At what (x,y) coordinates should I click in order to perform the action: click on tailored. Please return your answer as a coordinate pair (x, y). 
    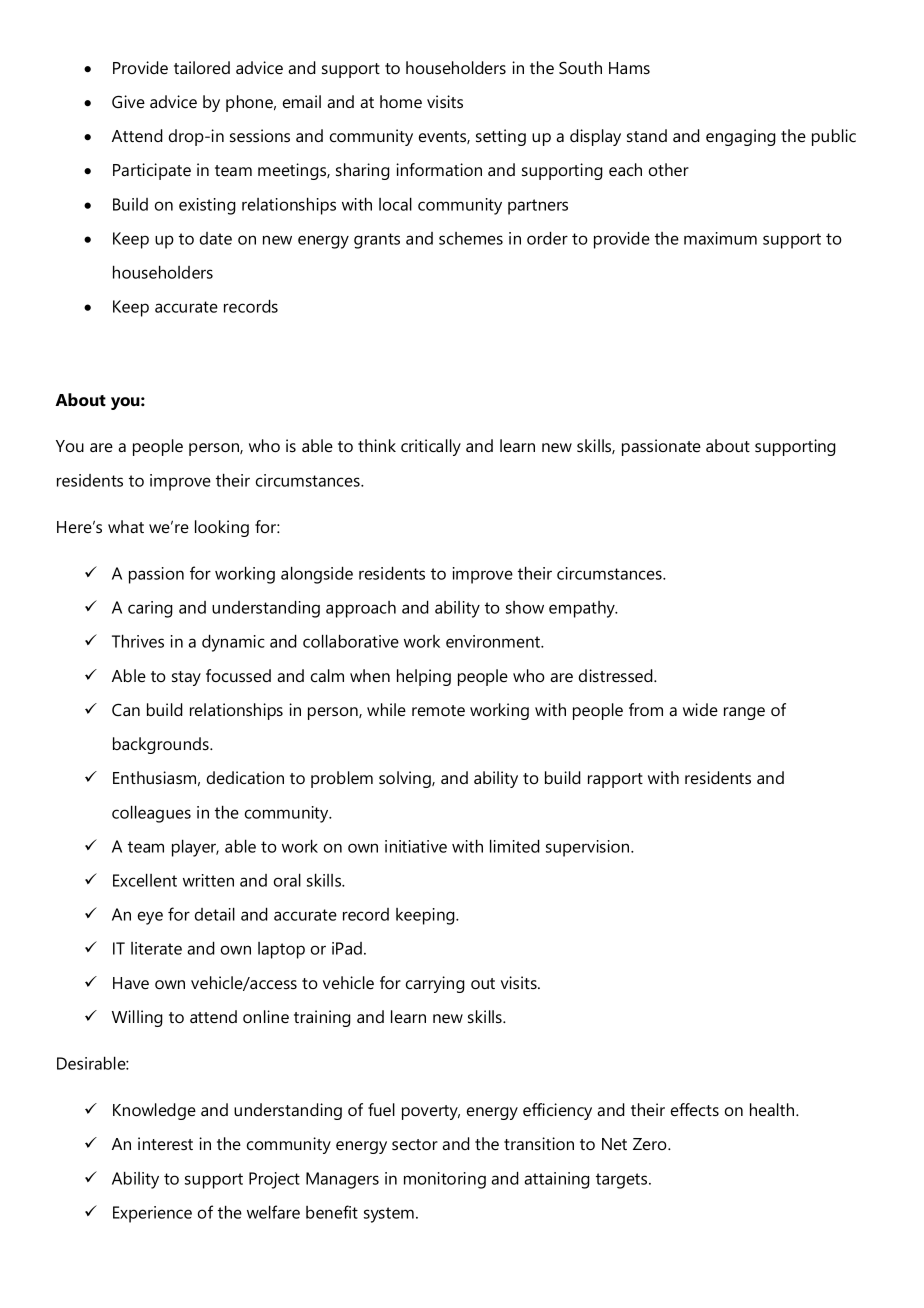
    Looking at the image, I should click on (202, 67).
